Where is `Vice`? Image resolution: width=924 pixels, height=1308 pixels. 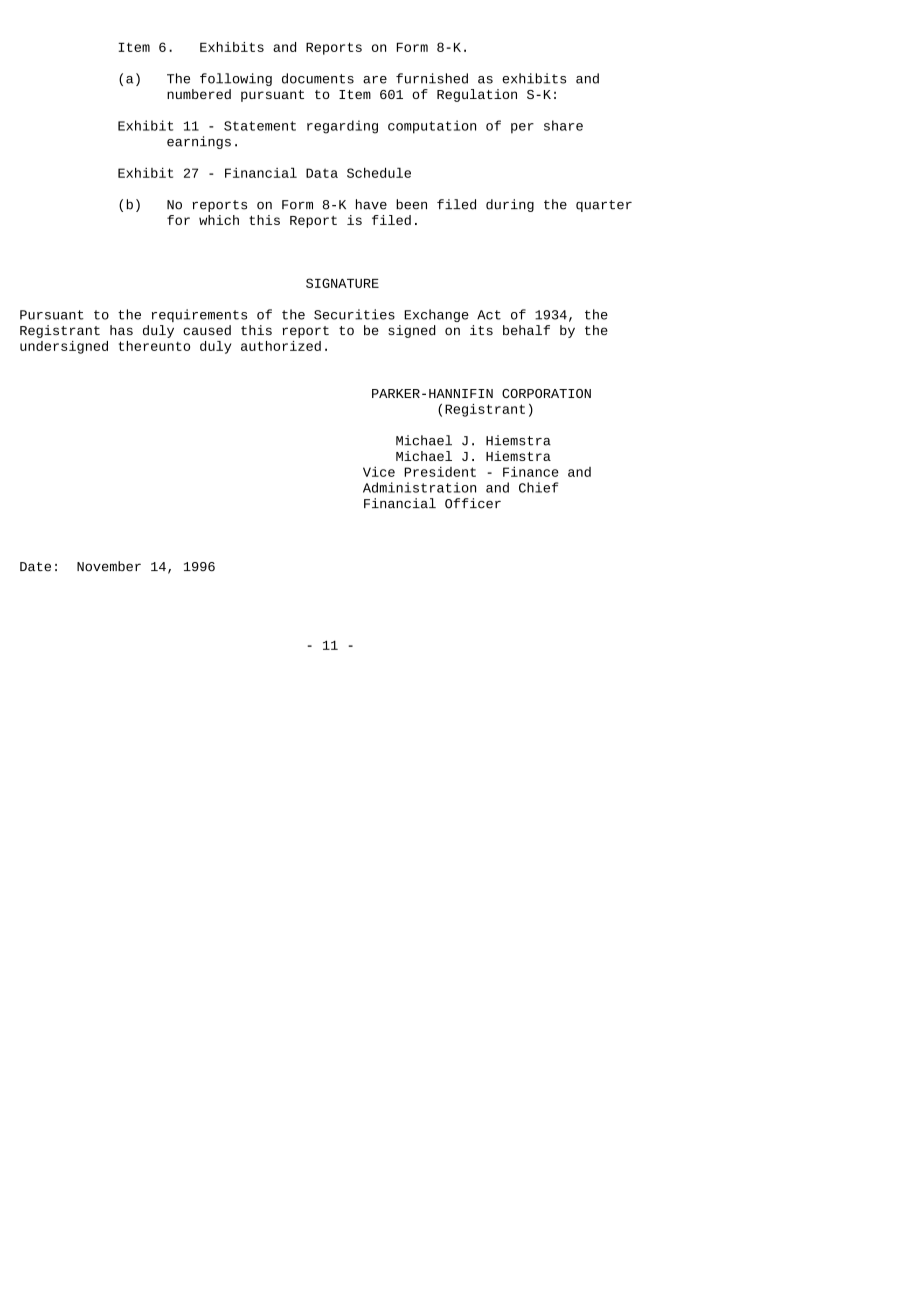 Vice is located at coordinates (379, 471).
